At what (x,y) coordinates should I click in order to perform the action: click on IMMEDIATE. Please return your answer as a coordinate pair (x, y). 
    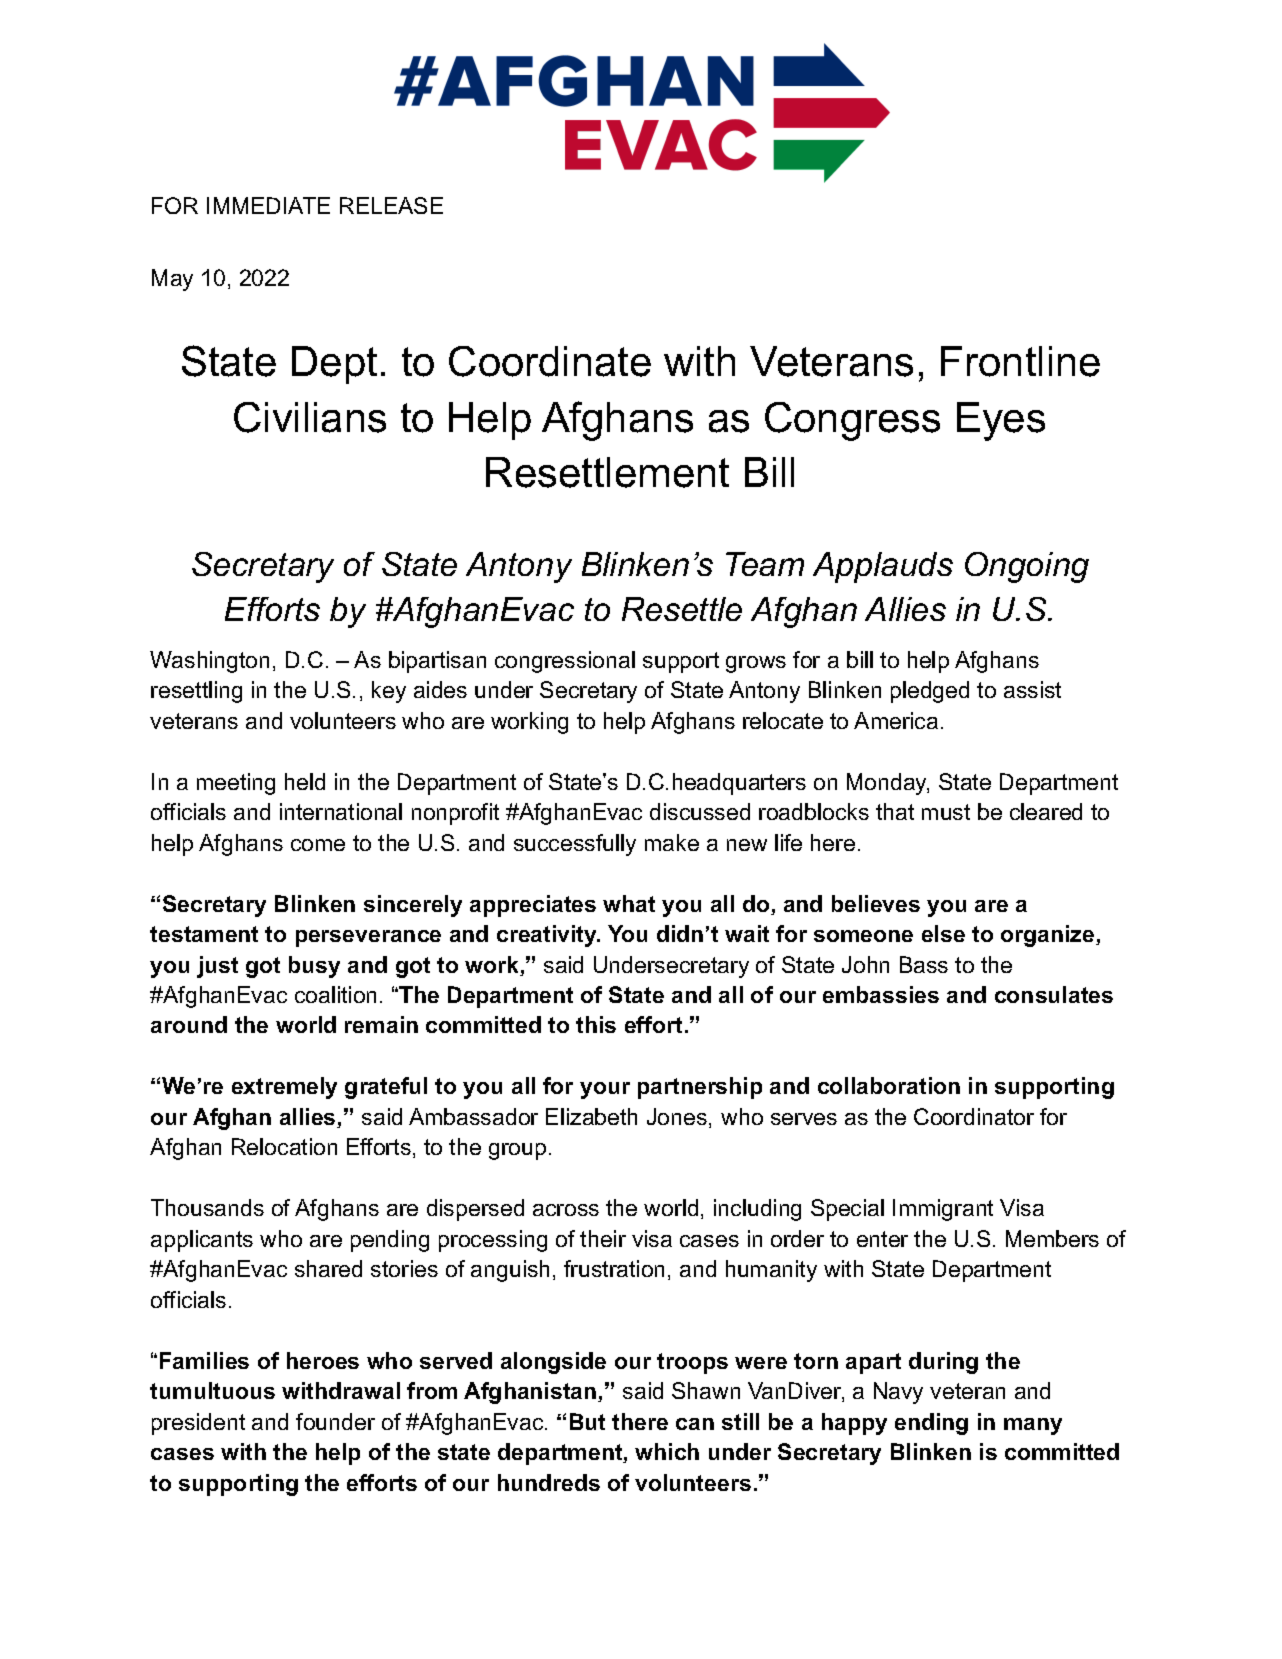
    Looking at the image, I should click on (268, 205).
